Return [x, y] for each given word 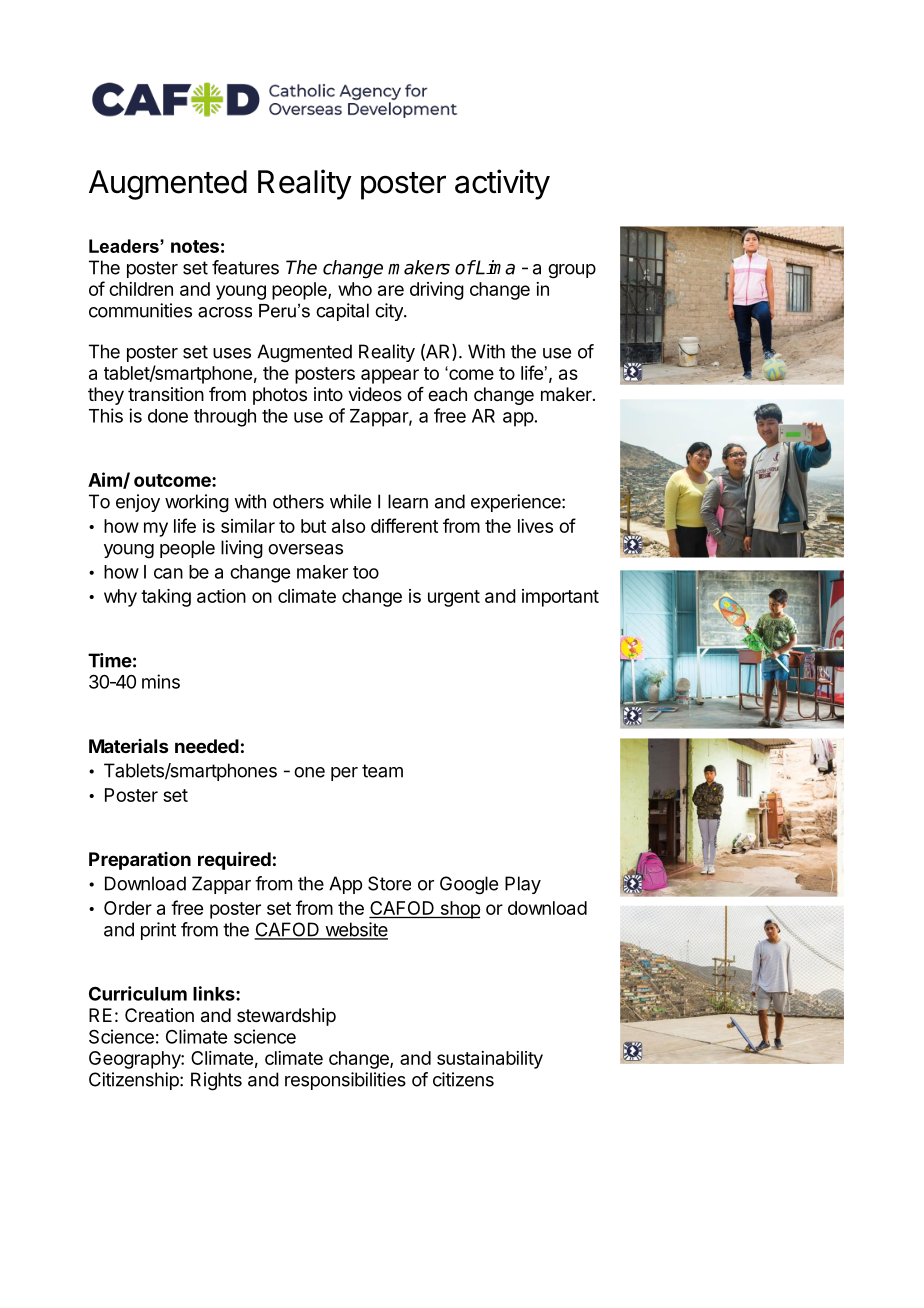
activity [502, 184]
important [560, 598]
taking [166, 598]
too [366, 572]
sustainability [490, 1060]
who [355, 289]
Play [523, 885]
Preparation [140, 861]
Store [389, 883]
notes [195, 246]
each [447, 394]
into [328, 394]
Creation [159, 1015]
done [168, 416]
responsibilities [345, 1081]
